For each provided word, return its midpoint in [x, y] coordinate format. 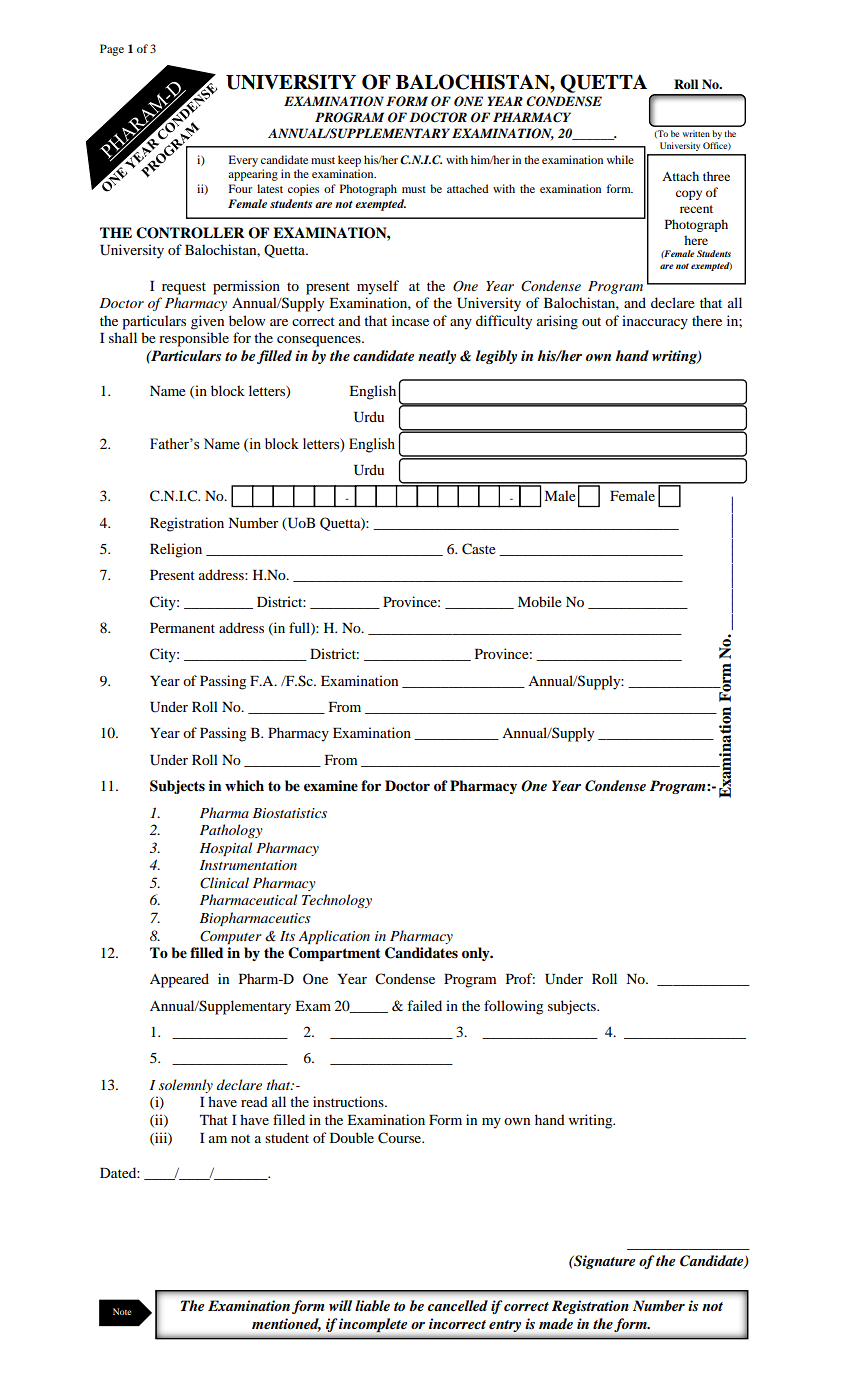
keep [349, 161]
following [513, 1007]
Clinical [224, 883]
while [620, 159]
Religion [176, 550]
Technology [337, 901]
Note [122, 1311]
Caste [479, 549]
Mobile [540, 601]
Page [112, 50]
